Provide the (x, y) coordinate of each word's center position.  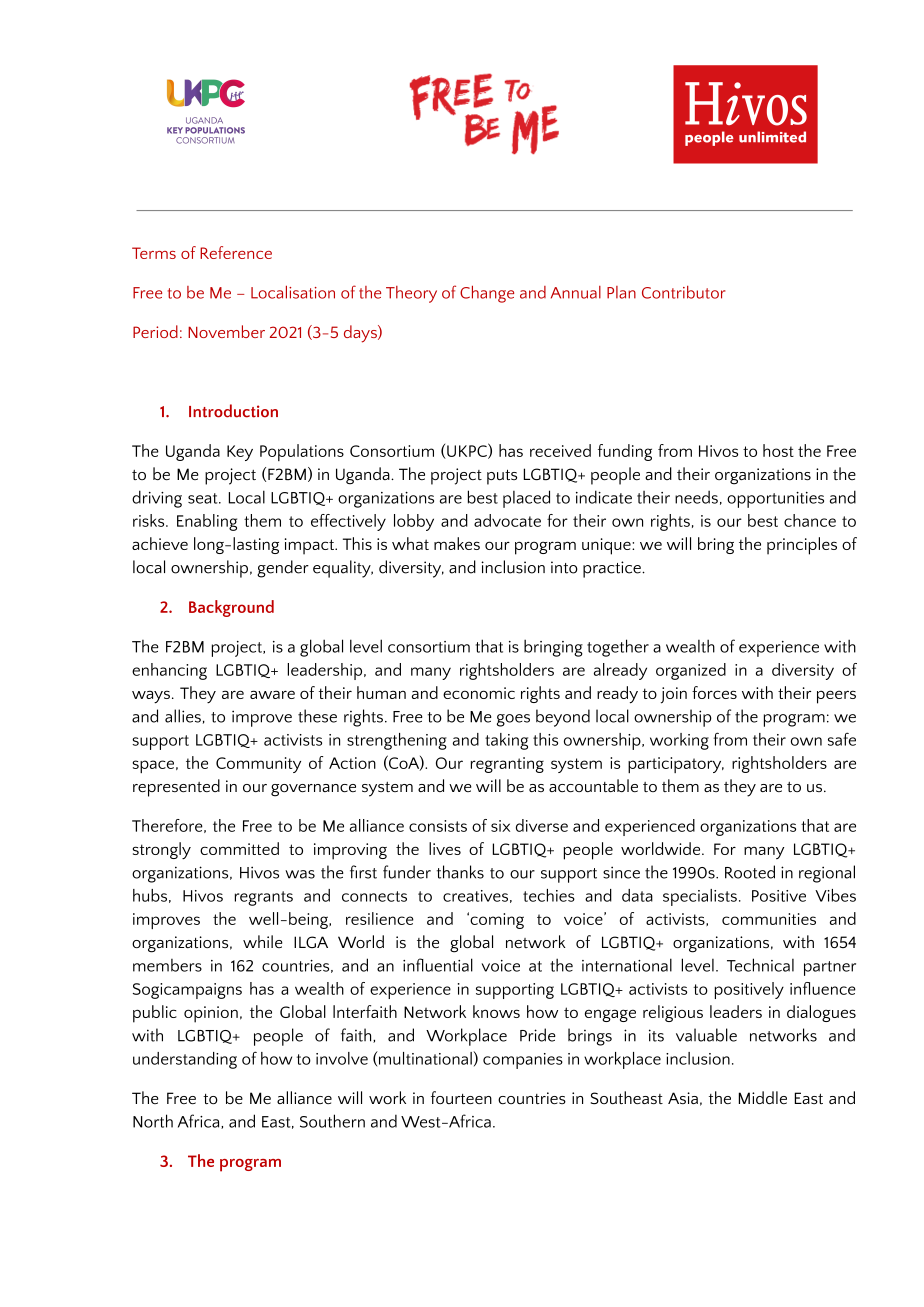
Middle (763, 1097)
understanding (185, 1060)
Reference (236, 252)
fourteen (461, 1097)
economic (479, 693)
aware (272, 694)
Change (487, 294)
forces (714, 692)
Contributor (684, 292)
